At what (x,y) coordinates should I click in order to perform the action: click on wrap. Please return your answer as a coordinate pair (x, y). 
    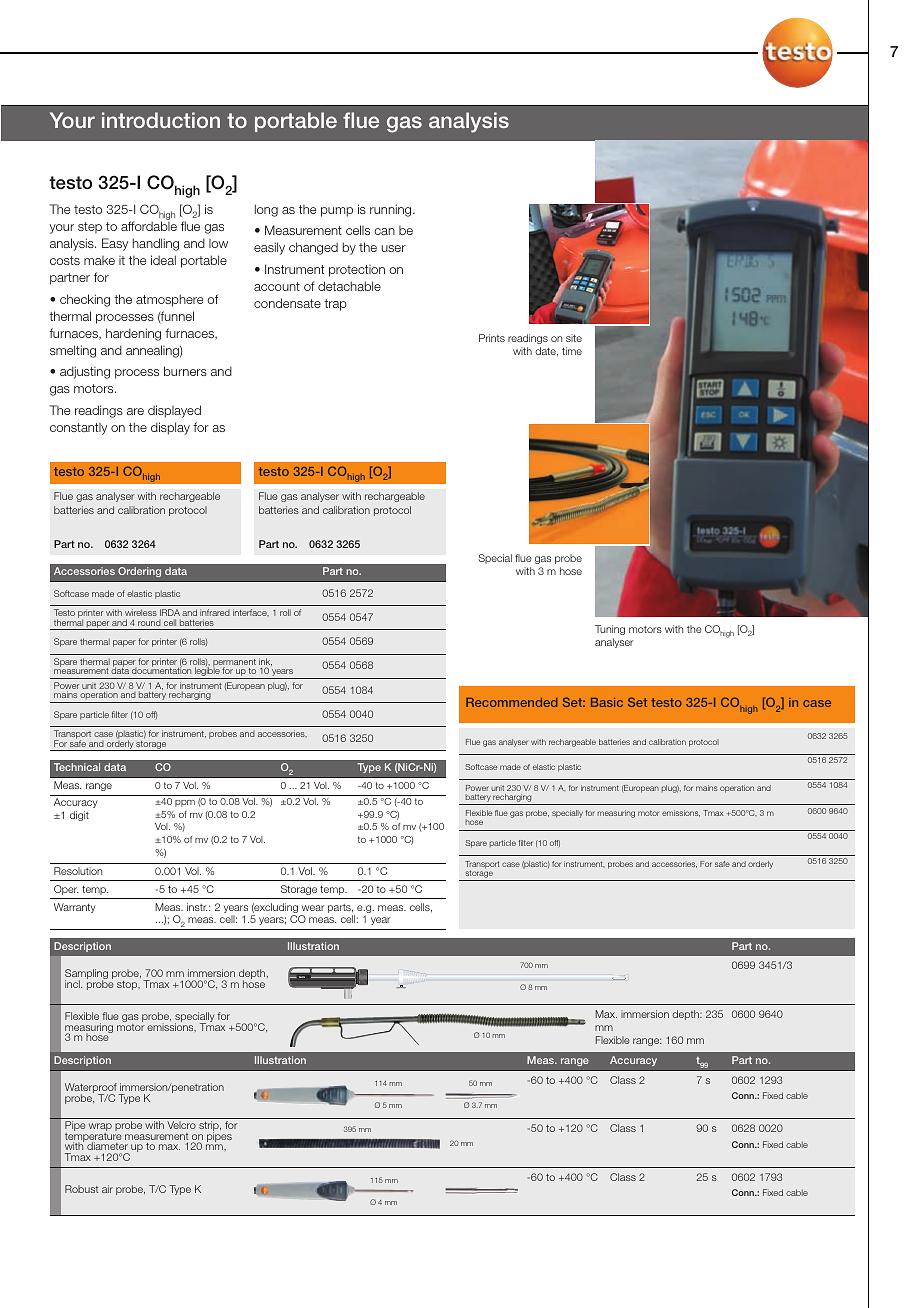
    Looking at the image, I should click on (100, 1128).
